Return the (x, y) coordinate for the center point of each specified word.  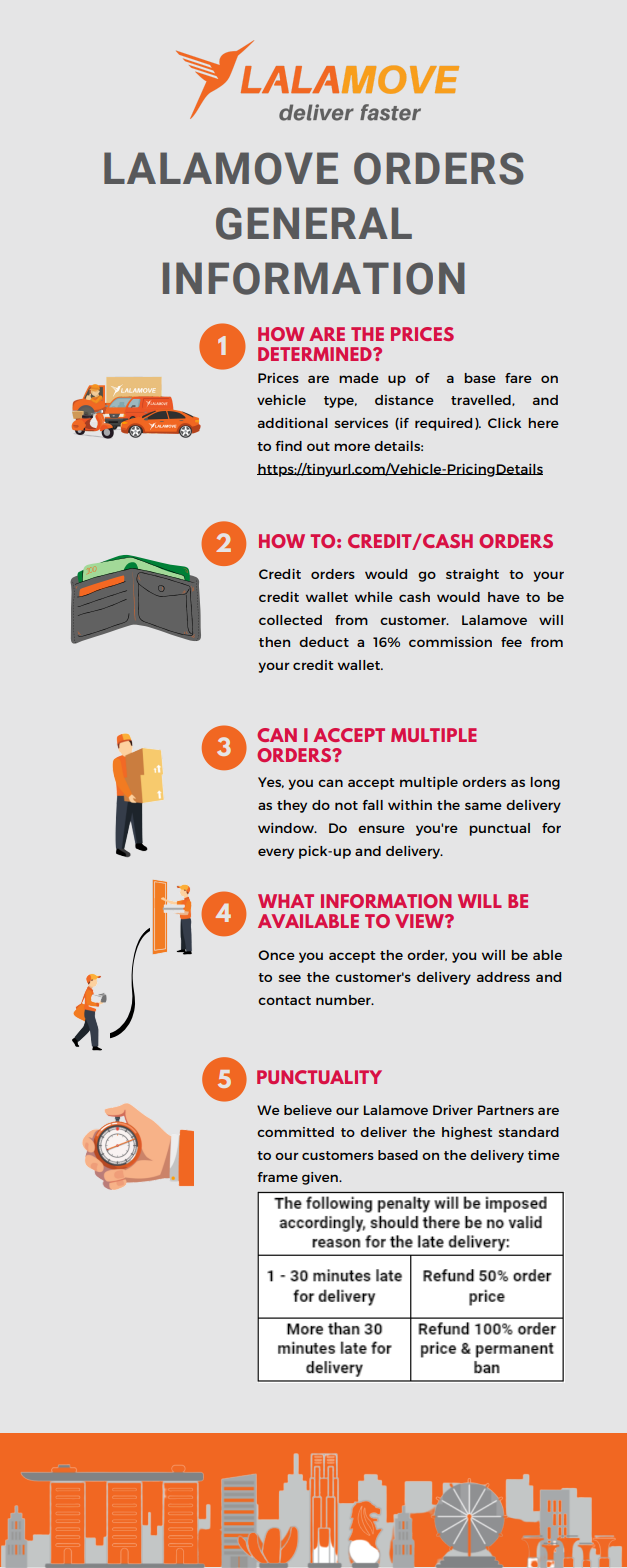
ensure (381, 829)
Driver (453, 1110)
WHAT (286, 901)
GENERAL (314, 223)
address (503, 977)
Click (504, 423)
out (318, 446)
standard (528, 1132)
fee (511, 642)
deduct (324, 642)
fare (518, 378)
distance (404, 400)
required (443, 424)
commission (450, 642)
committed (295, 1132)
